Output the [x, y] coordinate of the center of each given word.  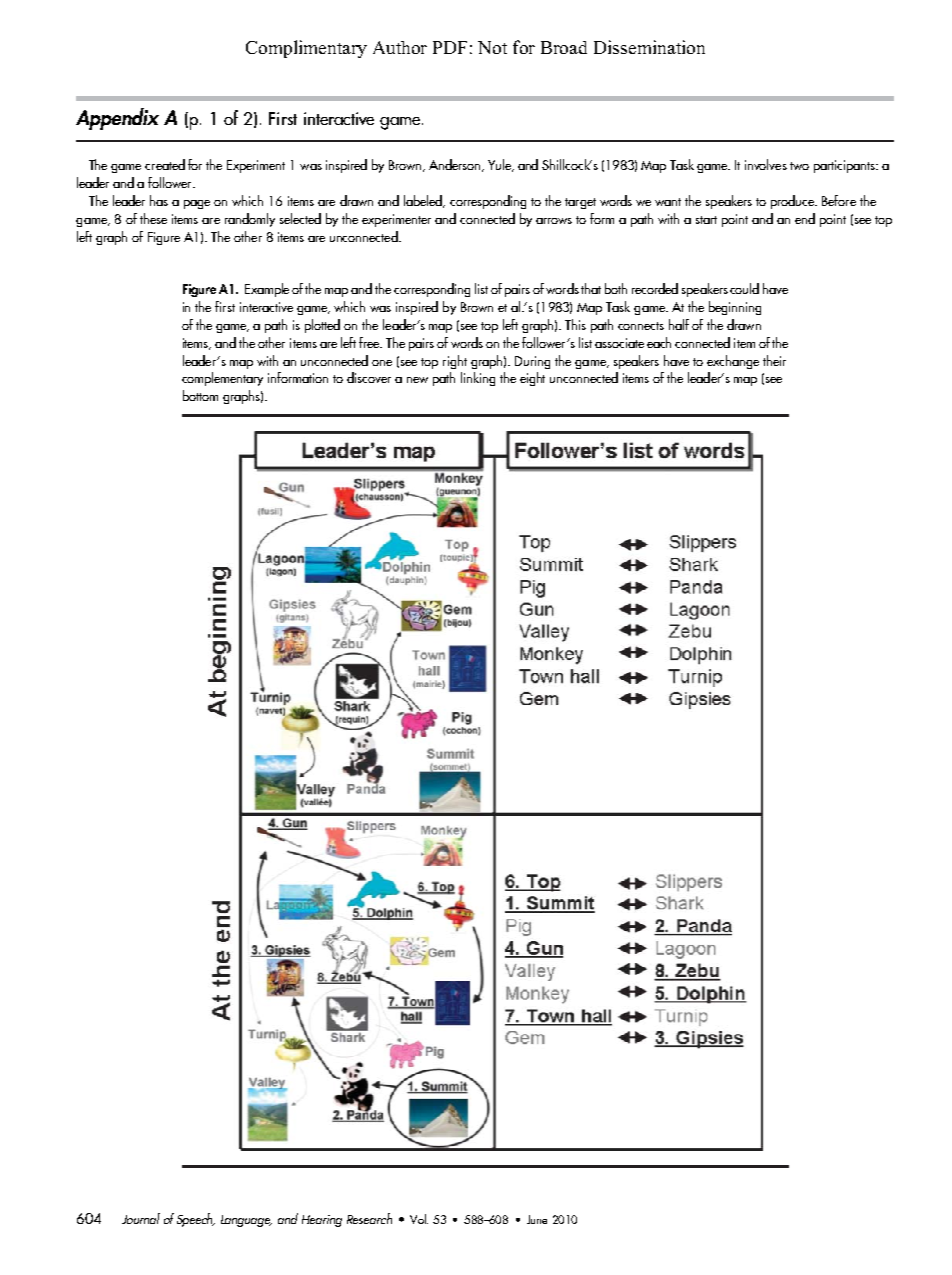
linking [478, 379]
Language [246, 1221]
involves [766, 164]
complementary [222, 379]
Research [369, 1218]
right [455, 362]
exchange [733, 362]
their [774, 360]
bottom [200, 395]
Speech [196, 1220]
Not [492, 47]
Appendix [117, 119]
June [537, 1219]
